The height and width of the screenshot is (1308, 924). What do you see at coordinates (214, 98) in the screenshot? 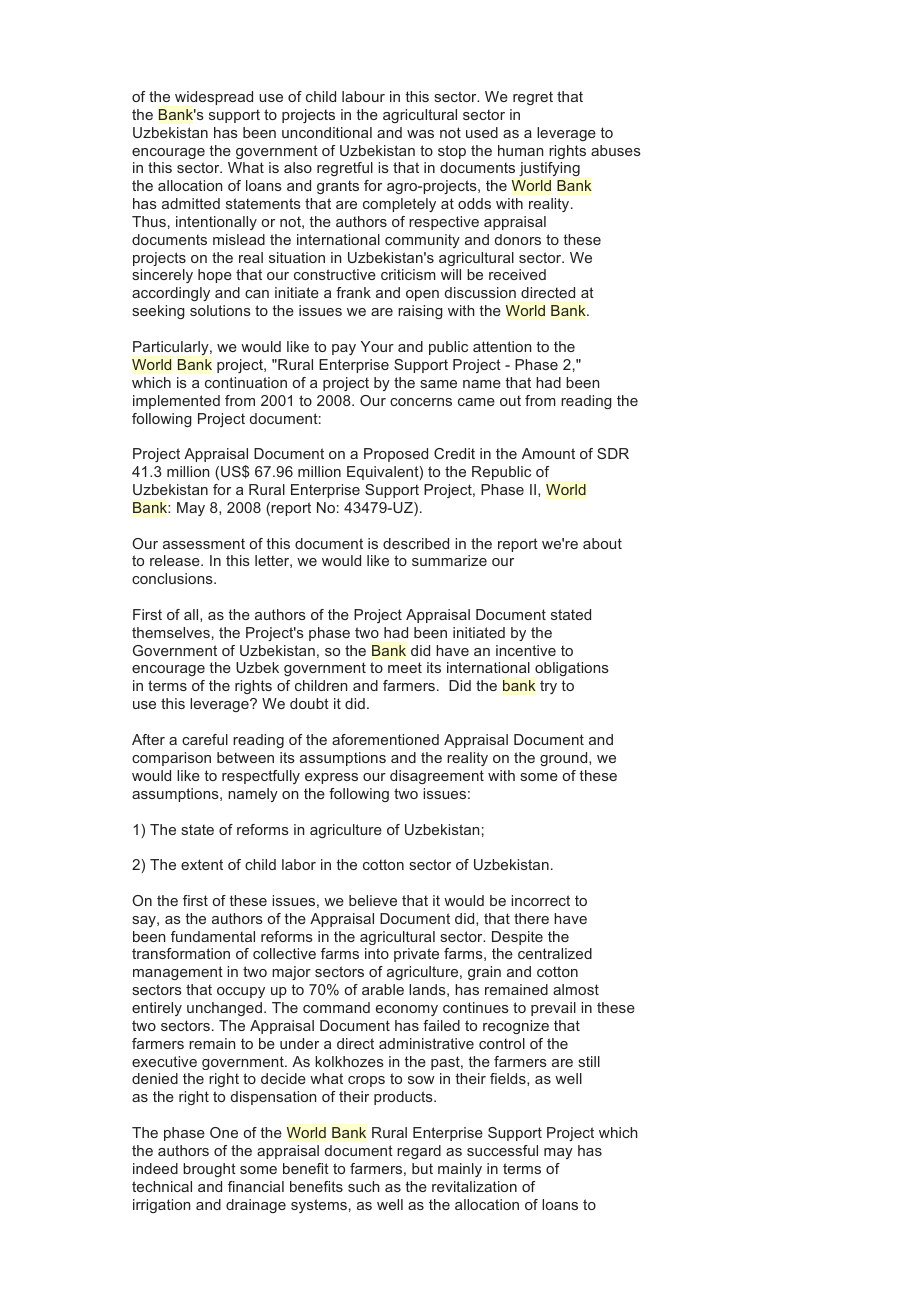
I see `widespread` at bounding box center [214, 98].
